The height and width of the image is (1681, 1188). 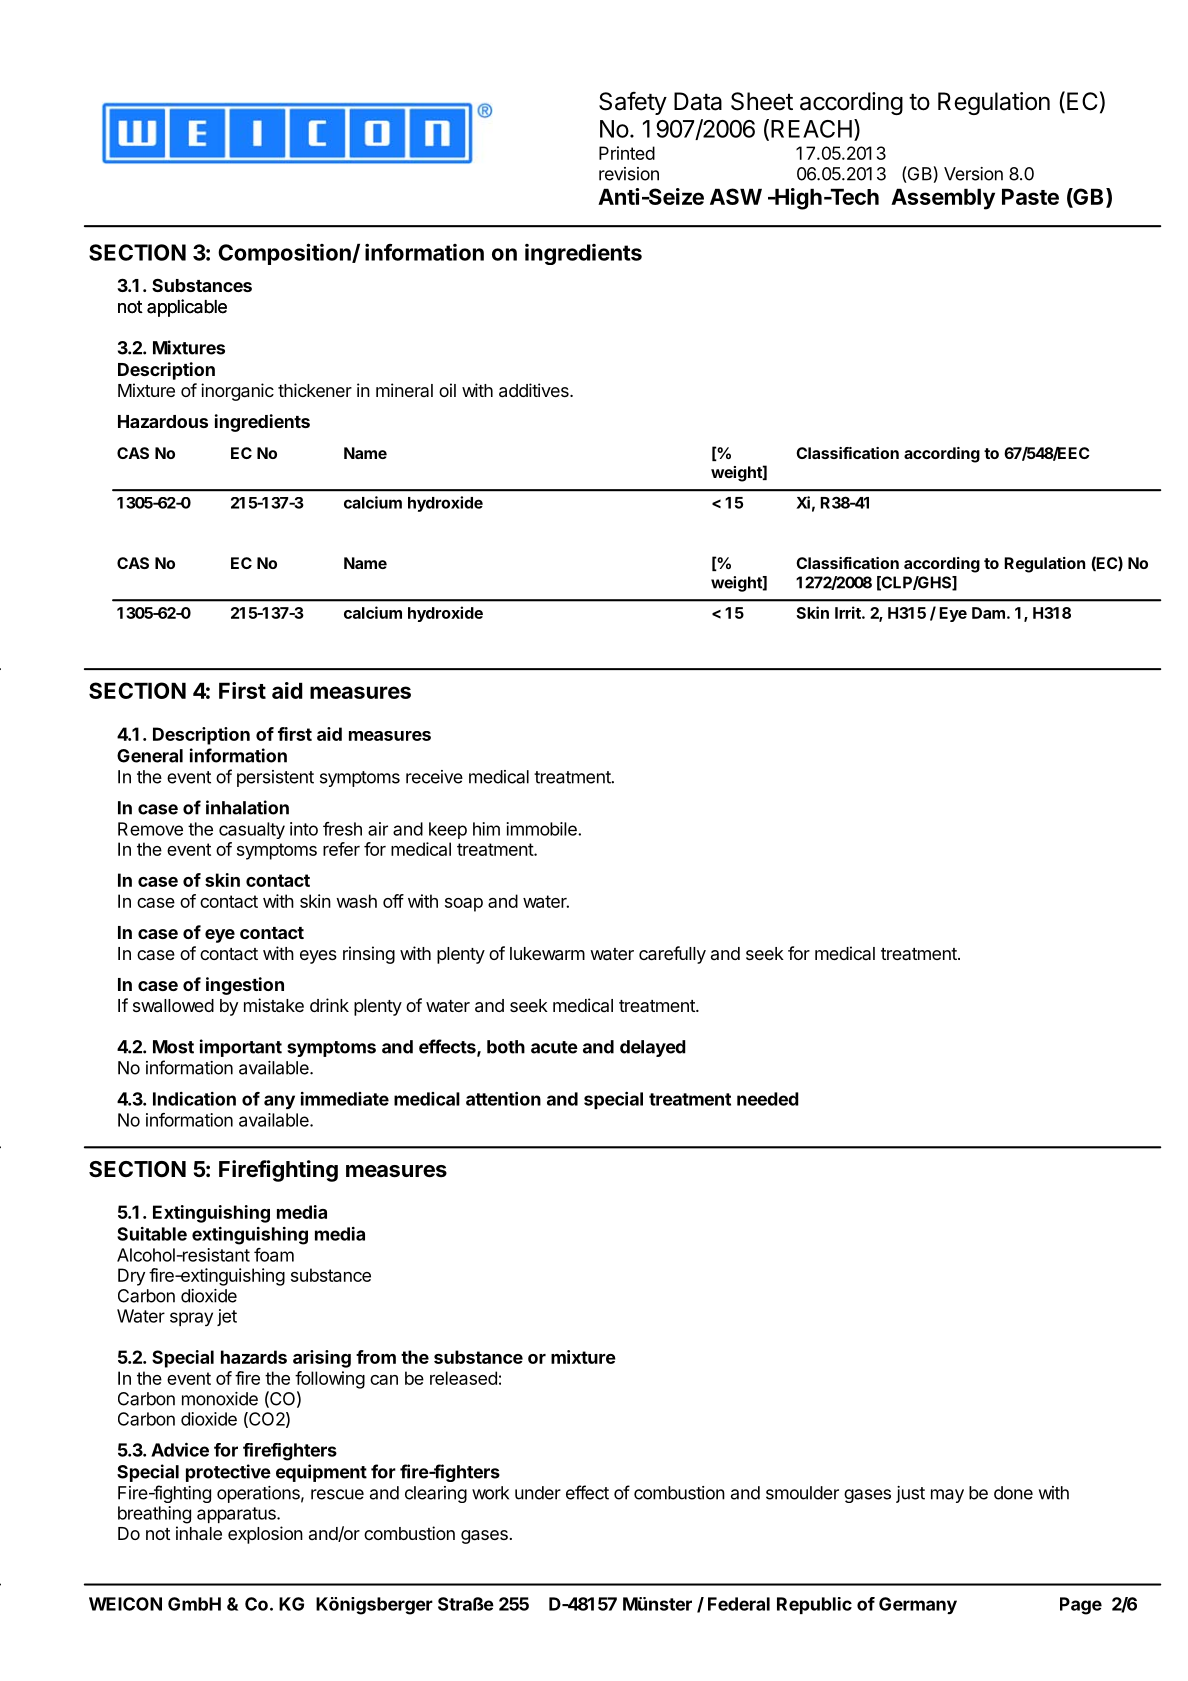 What do you see at coordinates (542, 829) in the image?
I see `immobile` at bounding box center [542, 829].
